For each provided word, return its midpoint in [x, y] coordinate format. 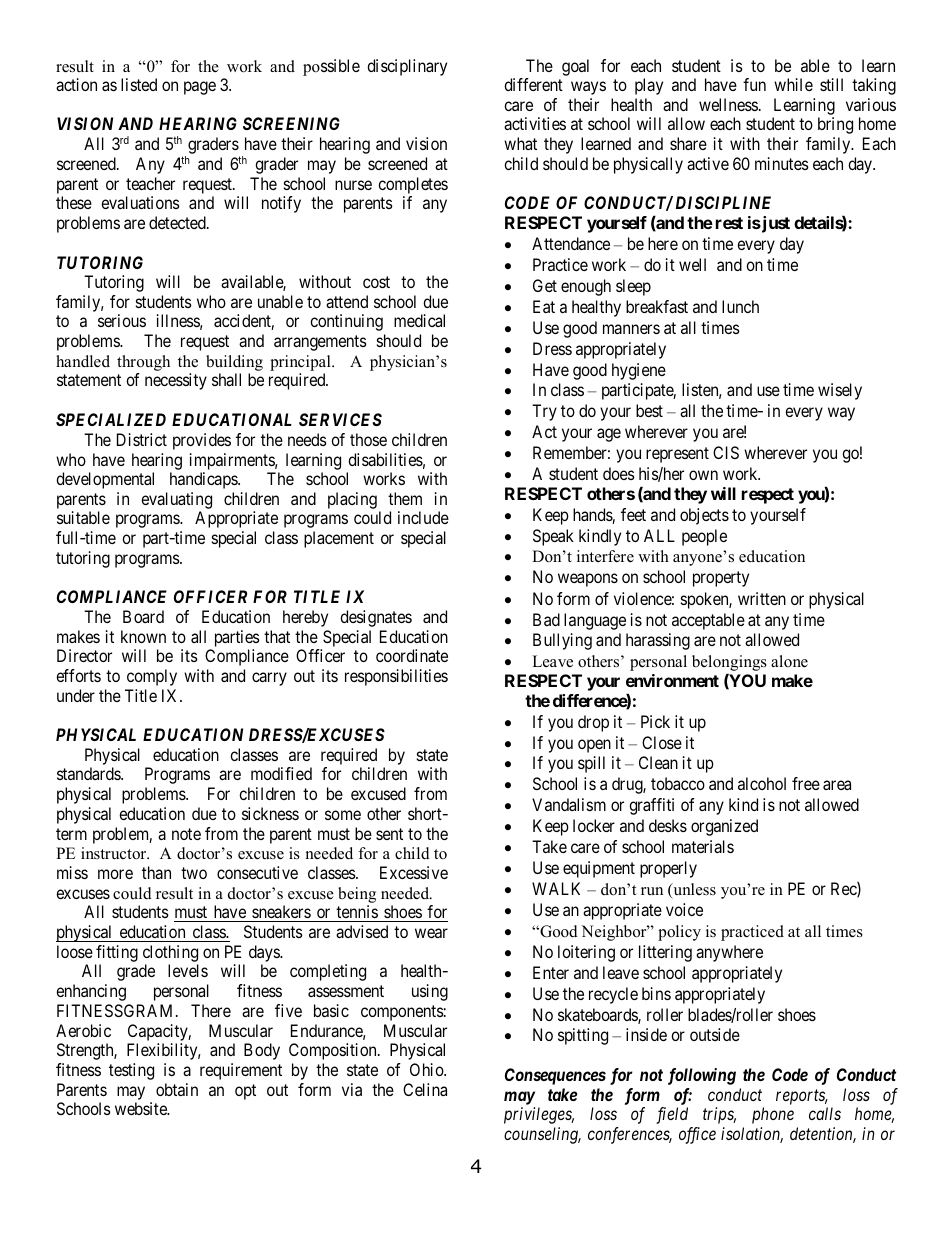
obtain [177, 1089]
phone [773, 1115]
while [793, 84]
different [533, 84]
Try [544, 412]
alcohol [762, 783]
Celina [425, 1089]
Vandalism [569, 804]
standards [89, 773]
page [200, 88]
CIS [726, 452]
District [142, 439]
